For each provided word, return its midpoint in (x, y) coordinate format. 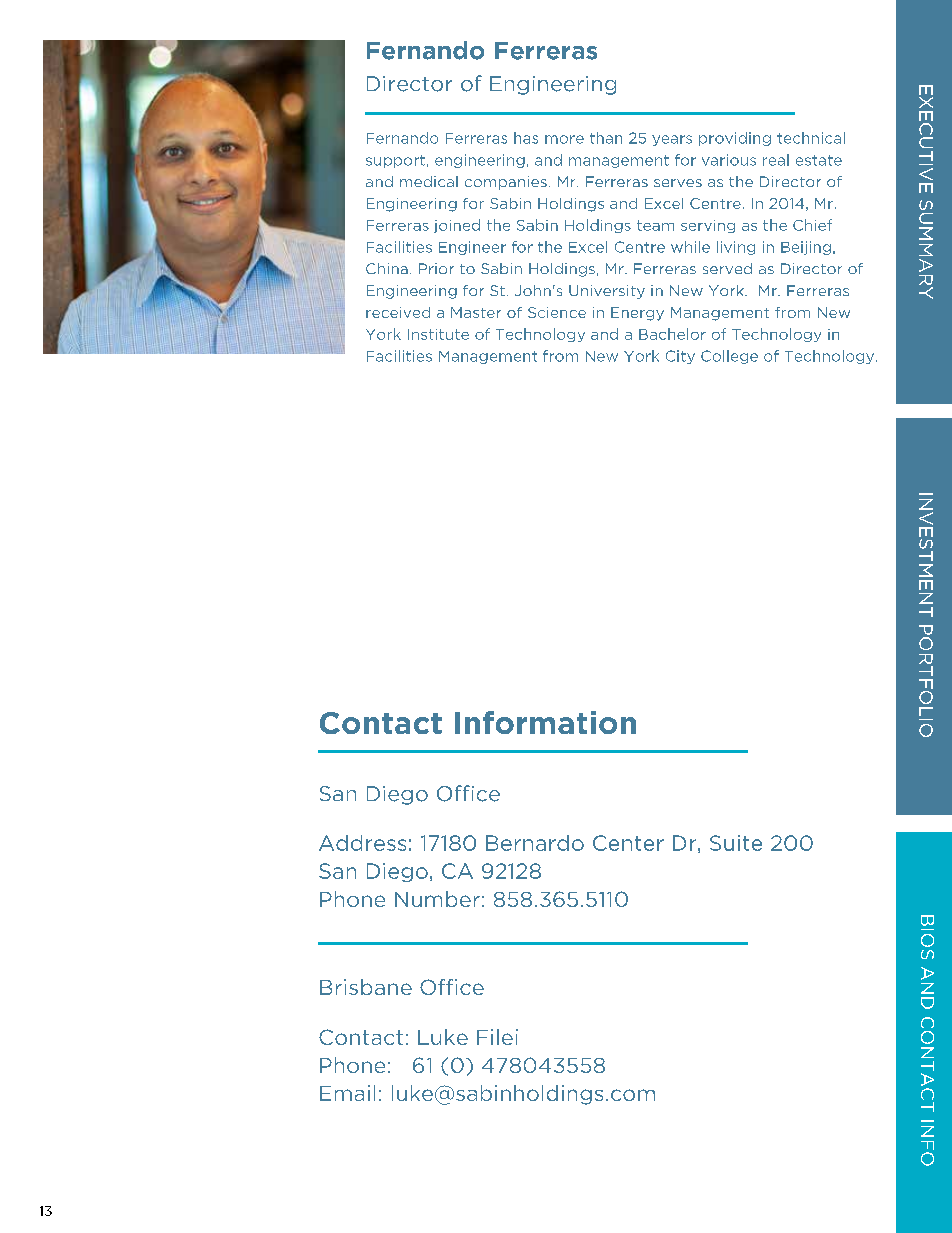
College (729, 357)
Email (347, 1093)
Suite (736, 843)
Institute (438, 334)
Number (437, 899)
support (395, 161)
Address (362, 843)
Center (628, 843)
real (776, 160)
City (680, 357)
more (564, 139)
